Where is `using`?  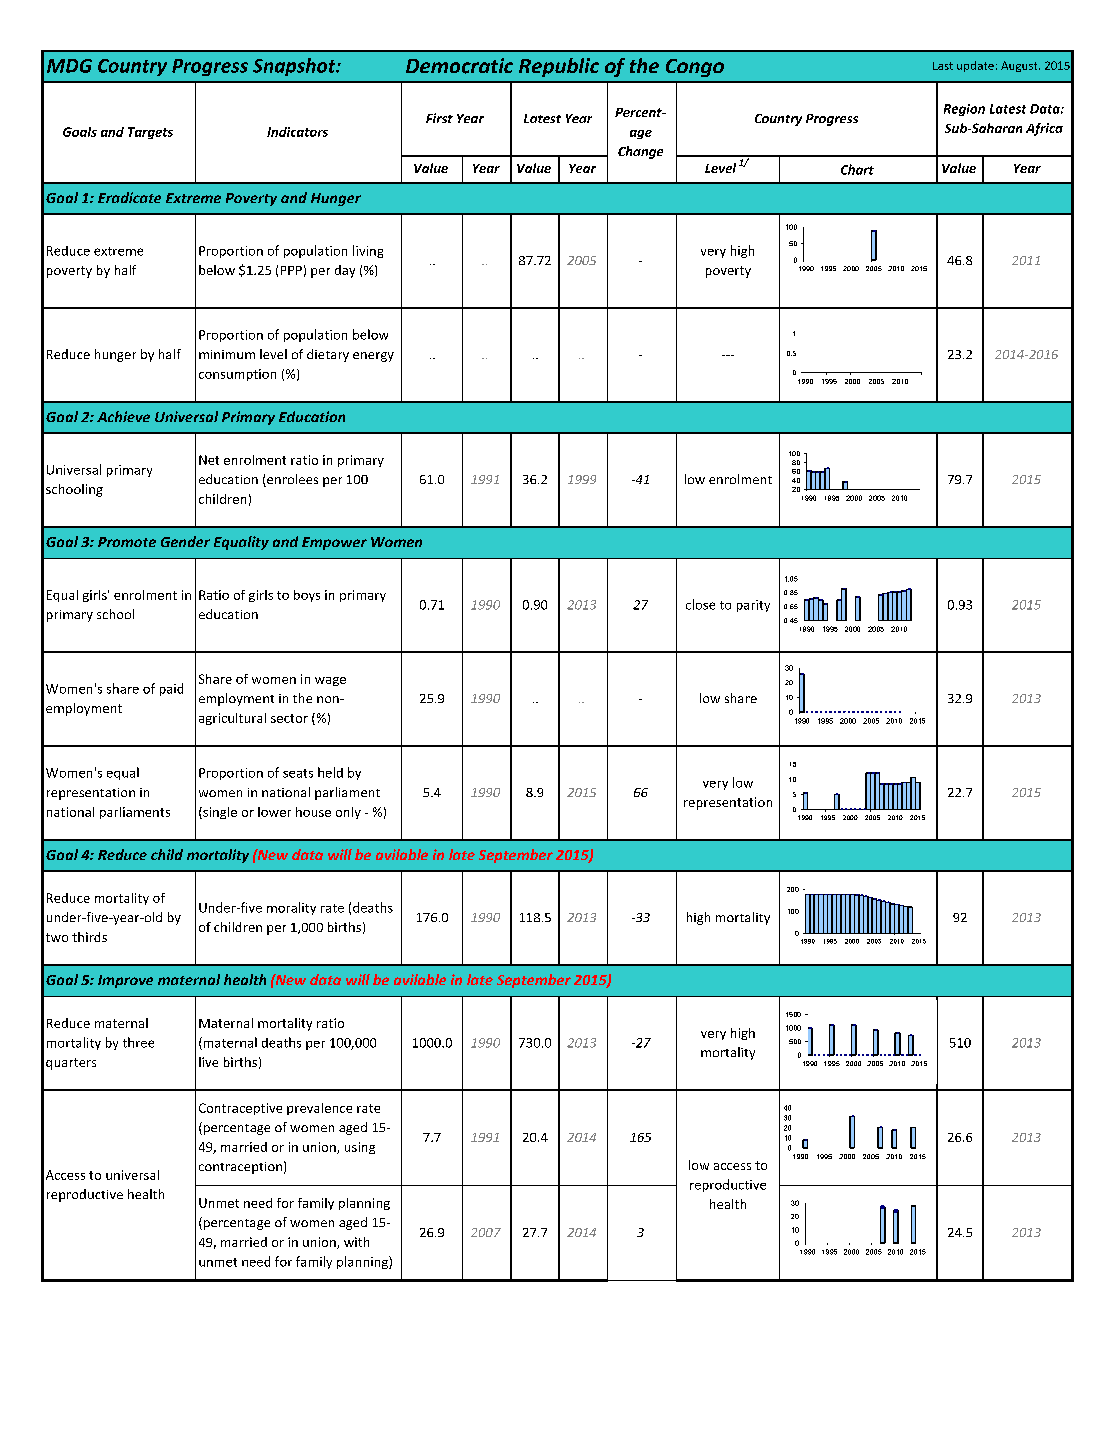
using is located at coordinates (360, 1148).
